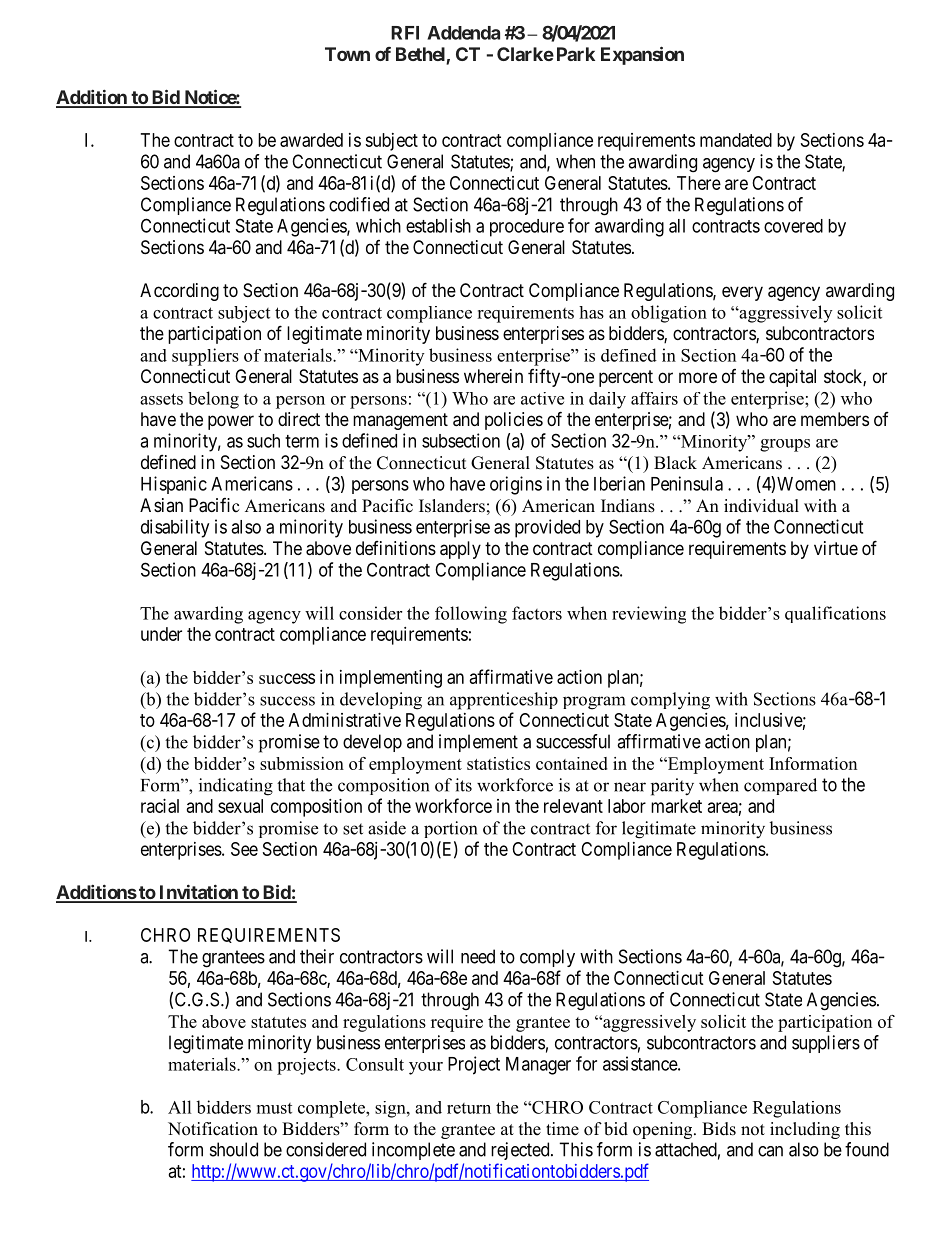 This screenshot has height=1233, width=952. I want to click on statistics, so click(498, 763).
